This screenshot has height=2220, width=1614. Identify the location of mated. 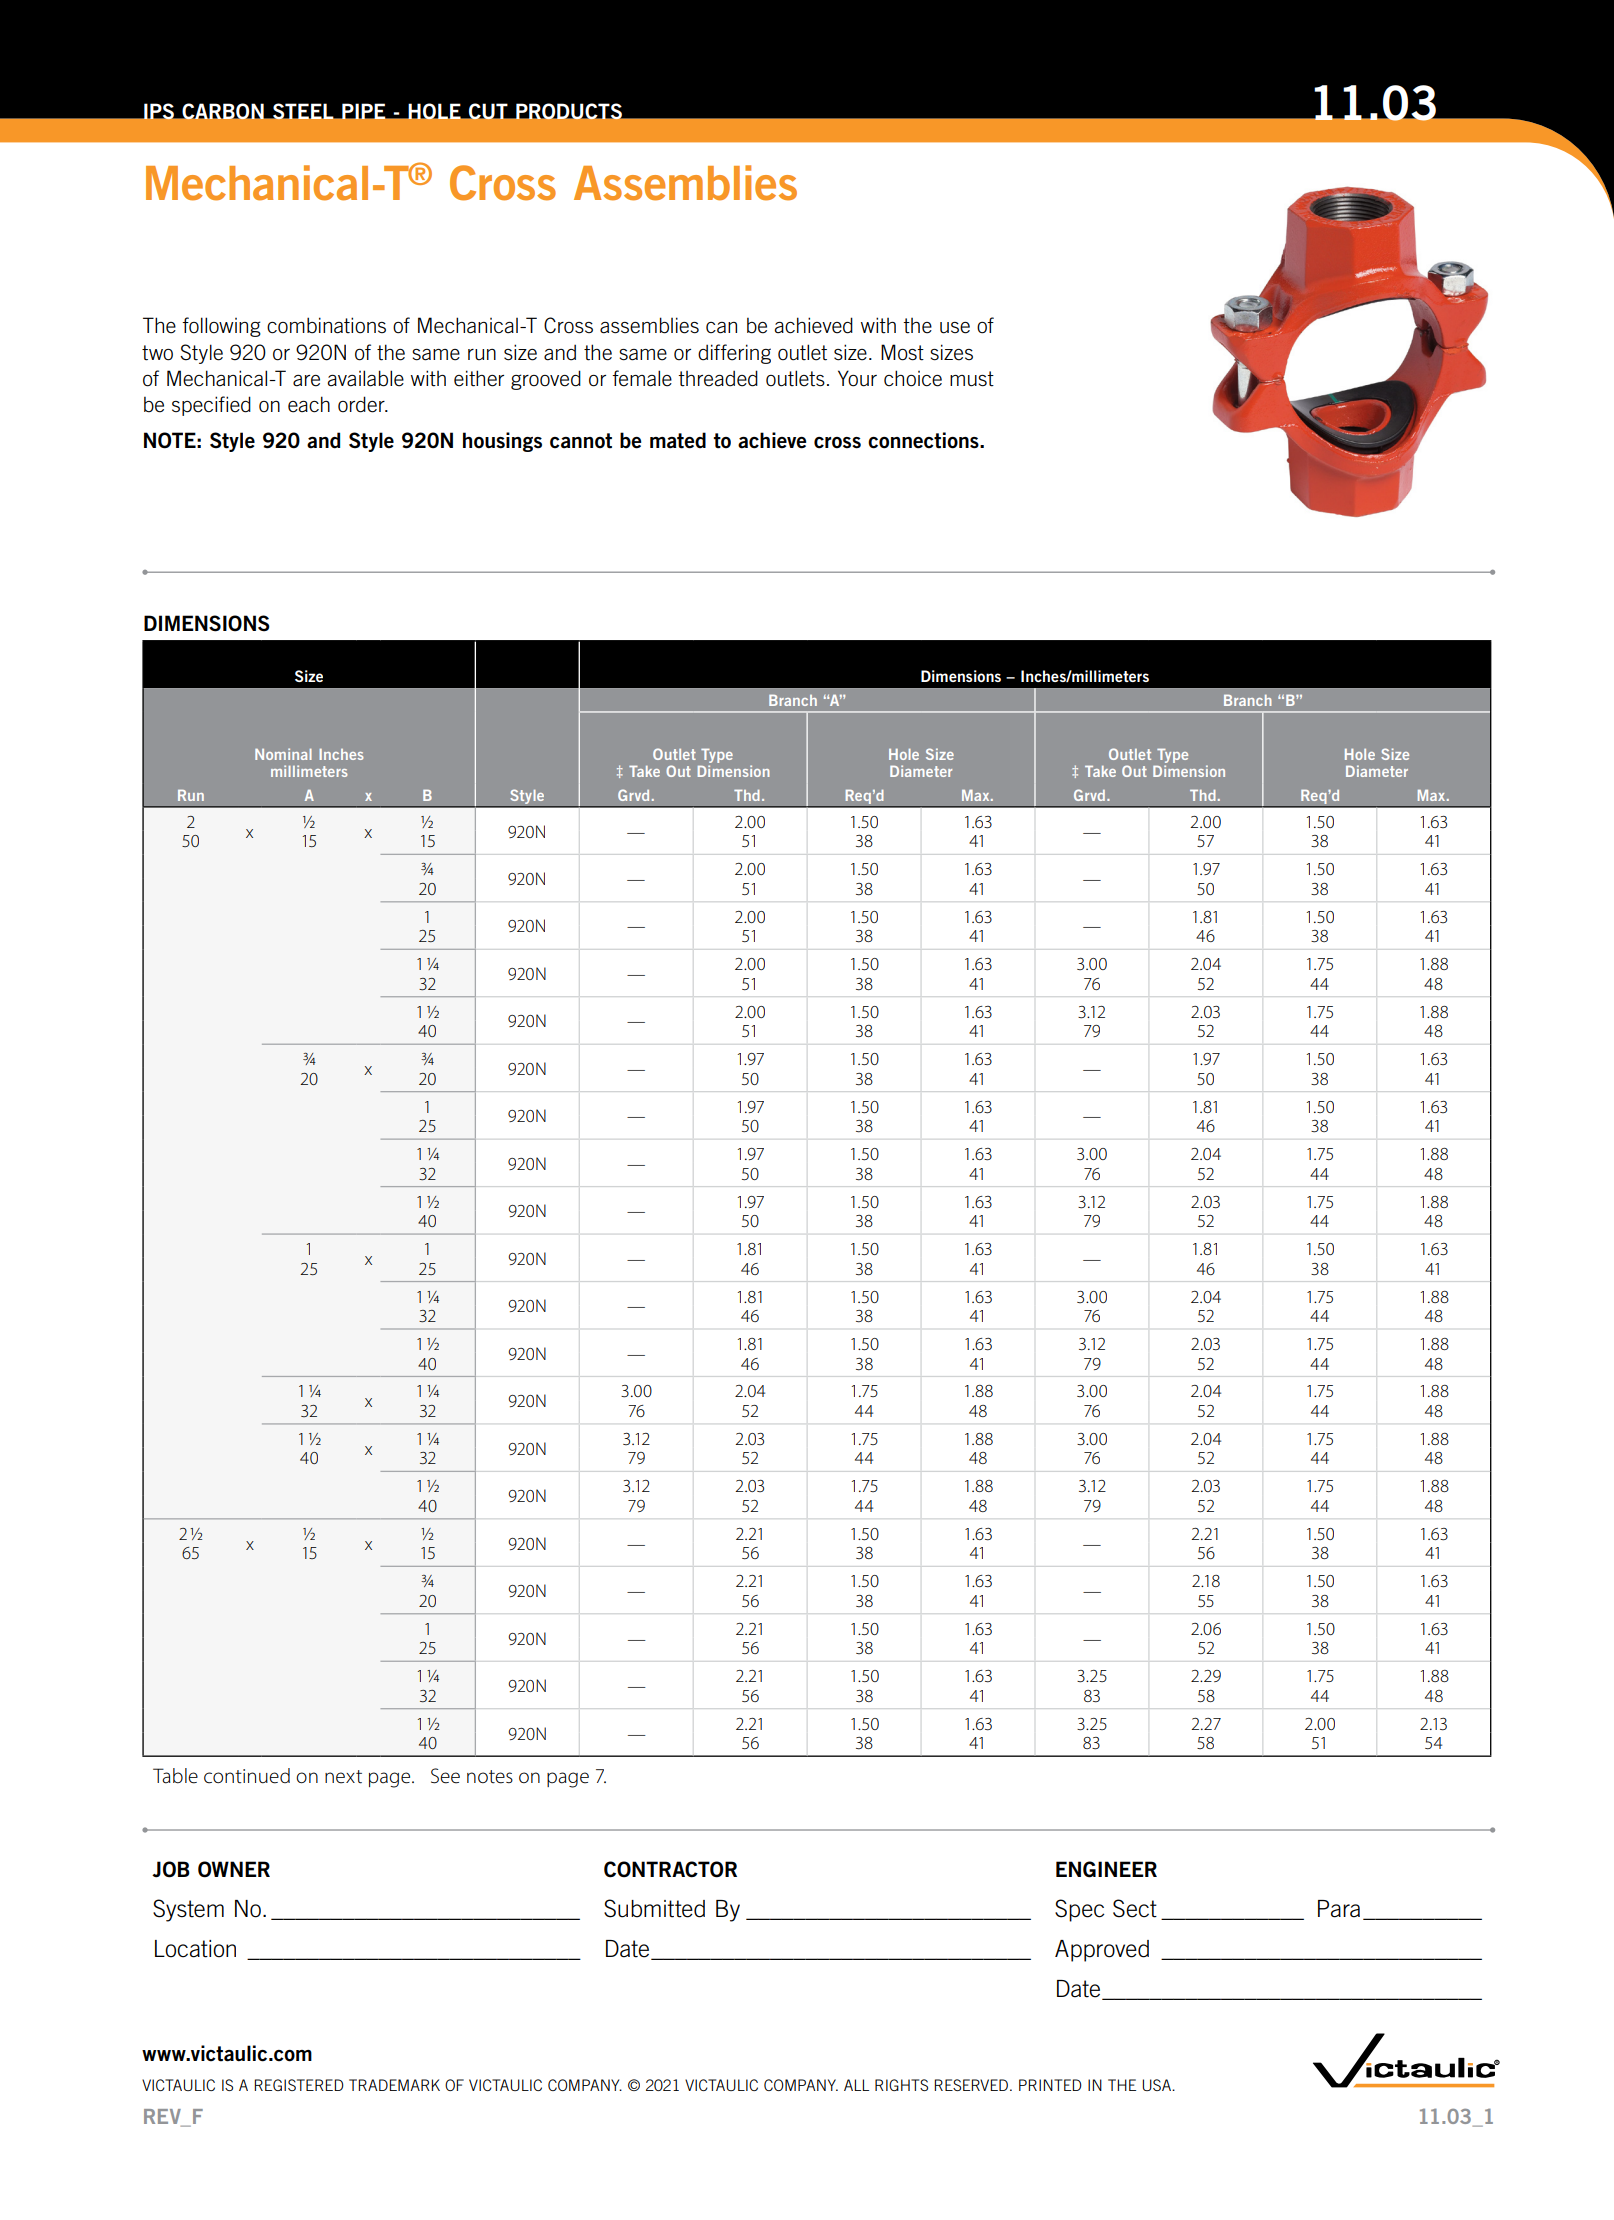
(678, 440).
